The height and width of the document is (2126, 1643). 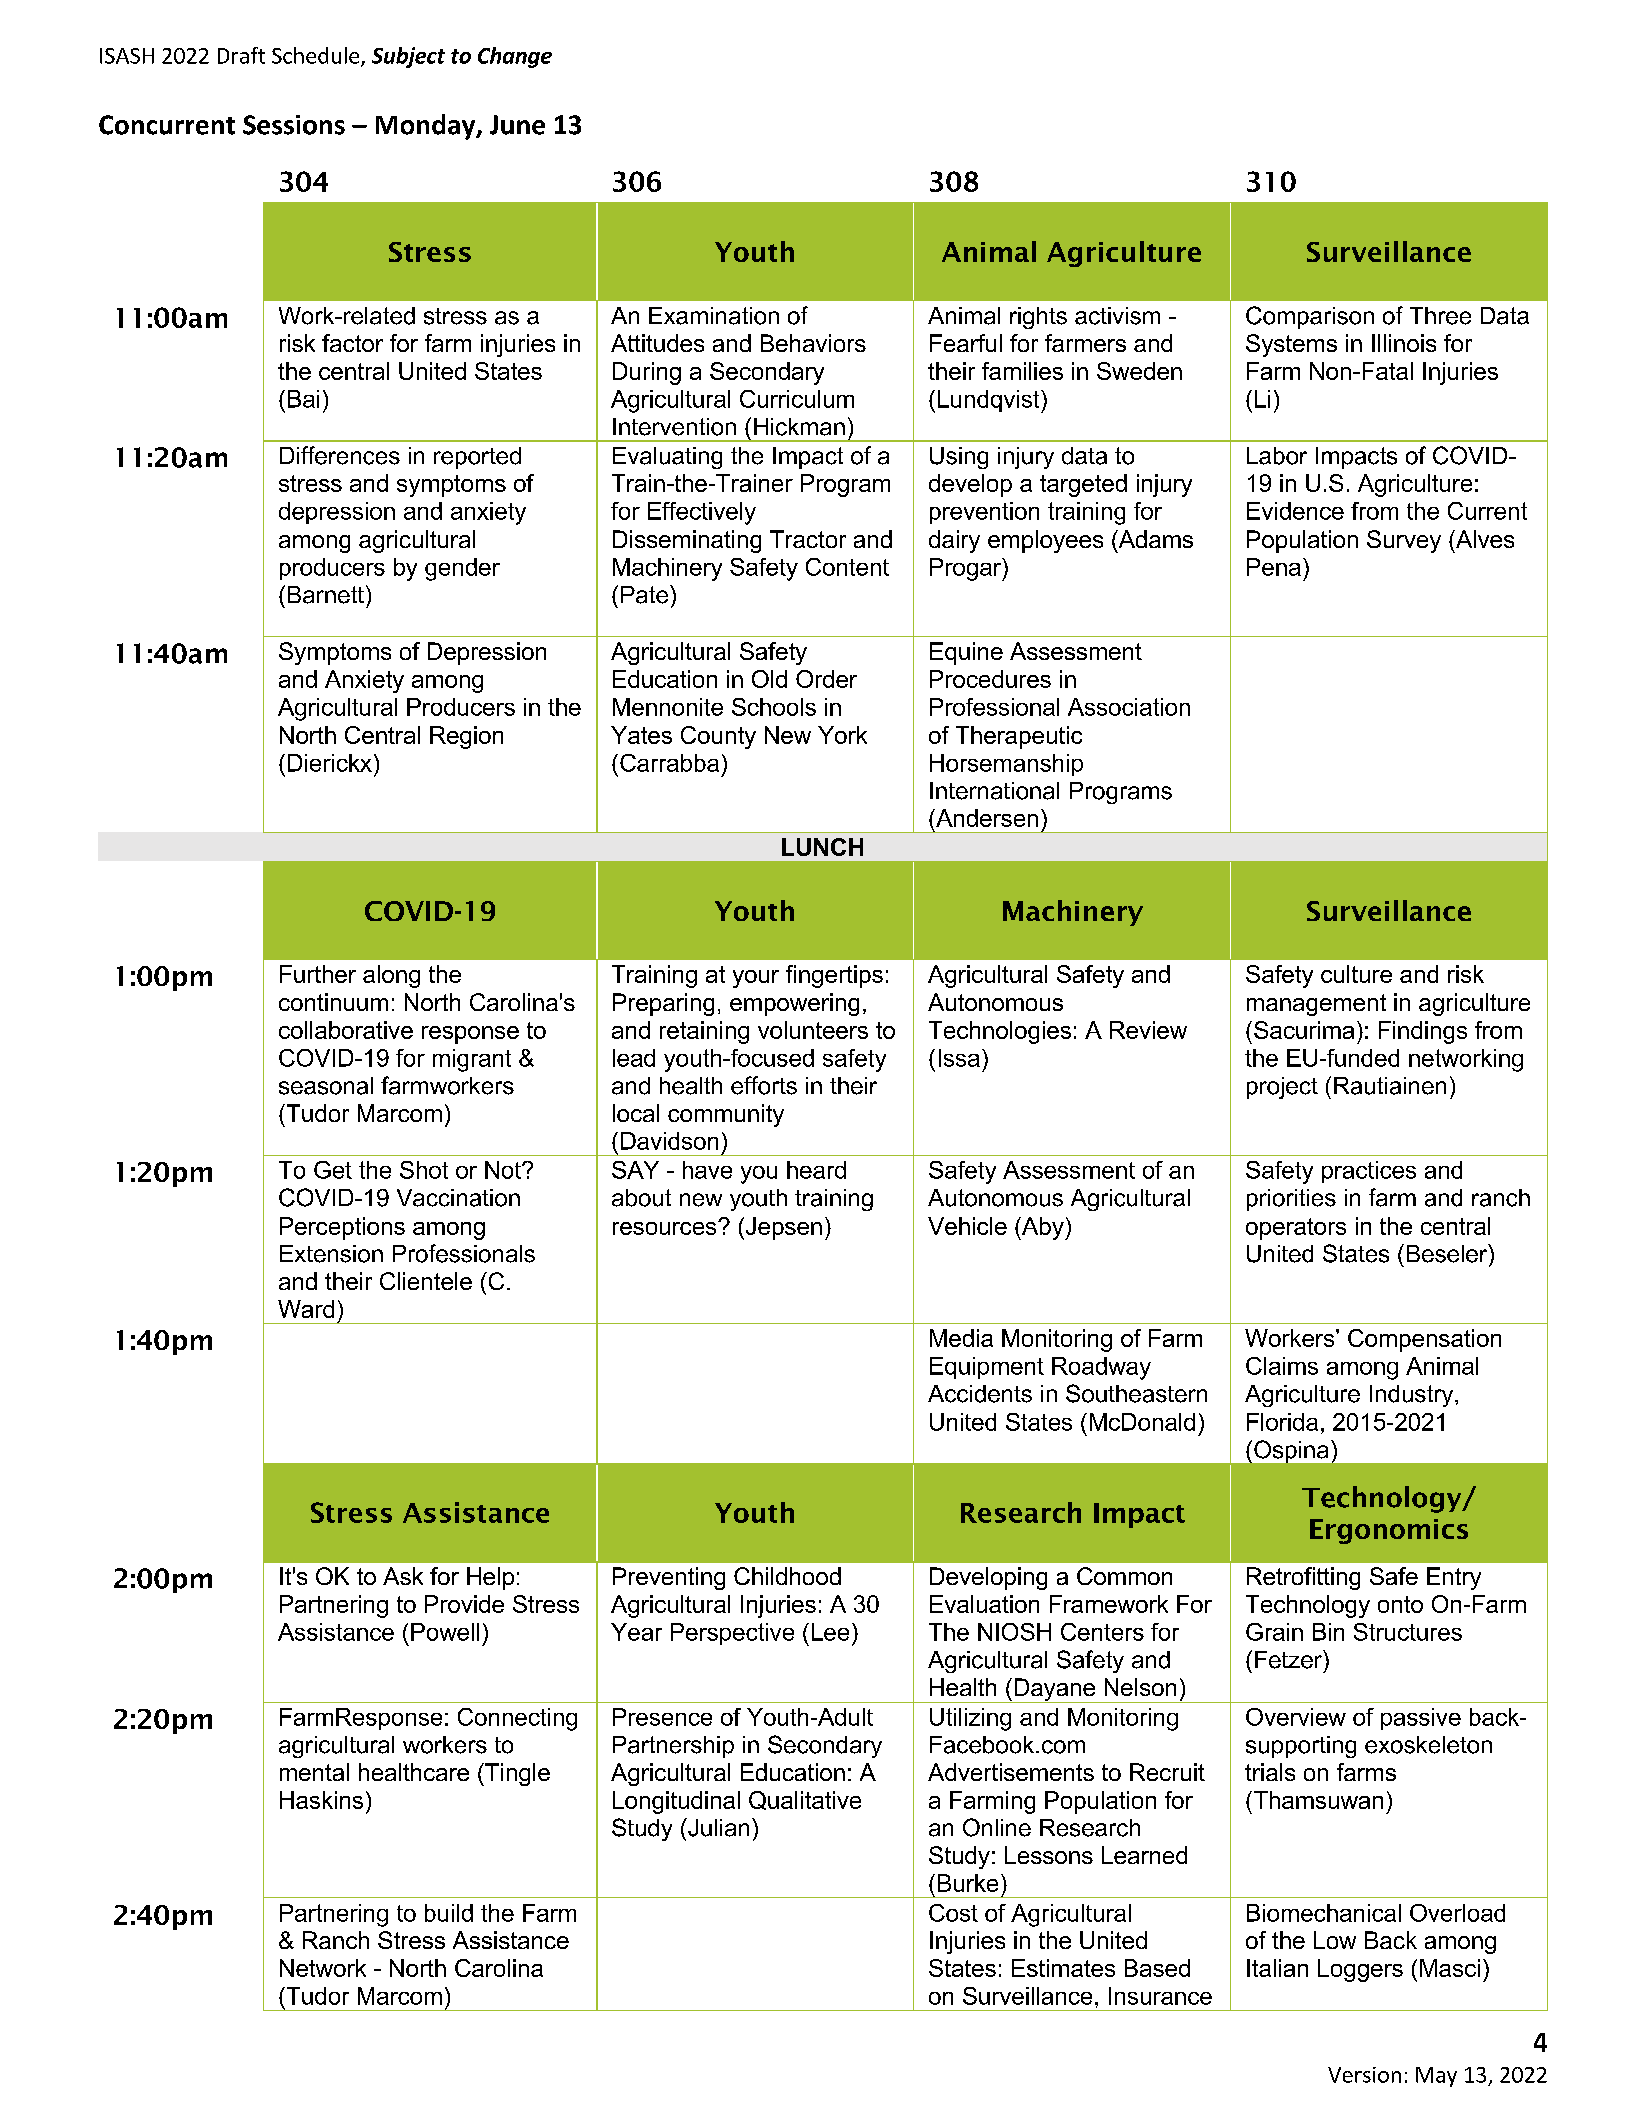 What do you see at coordinates (449, 1913) in the document?
I see `build` at bounding box center [449, 1913].
